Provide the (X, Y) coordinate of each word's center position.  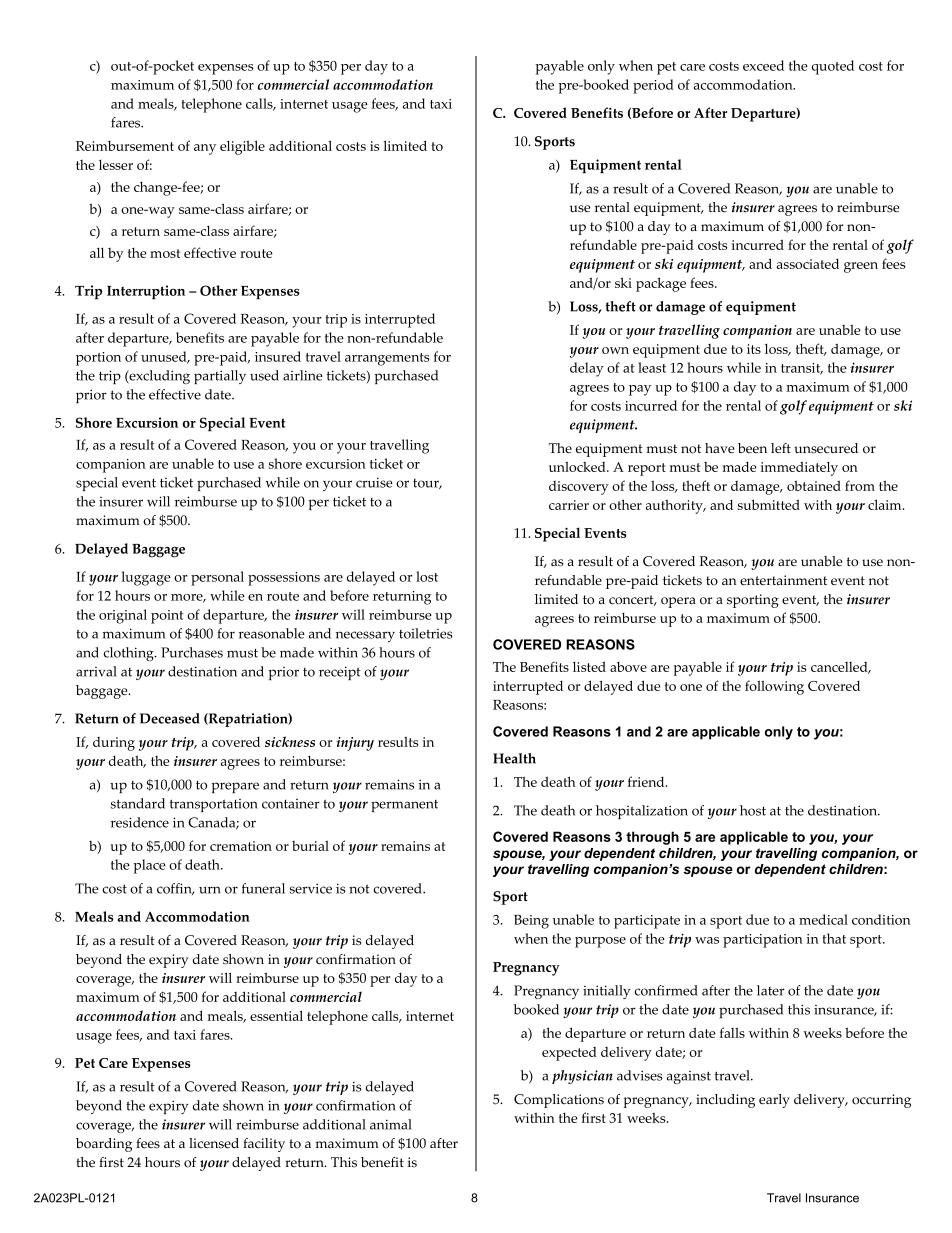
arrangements (387, 359)
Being (531, 922)
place (149, 866)
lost (427, 576)
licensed (214, 1143)
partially (220, 377)
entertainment (783, 580)
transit (802, 369)
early (774, 1101)
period (653, 86)
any (205, 149)
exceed (763, 65)
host (753, 810)
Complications (559, 1101)
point (167, 617)
